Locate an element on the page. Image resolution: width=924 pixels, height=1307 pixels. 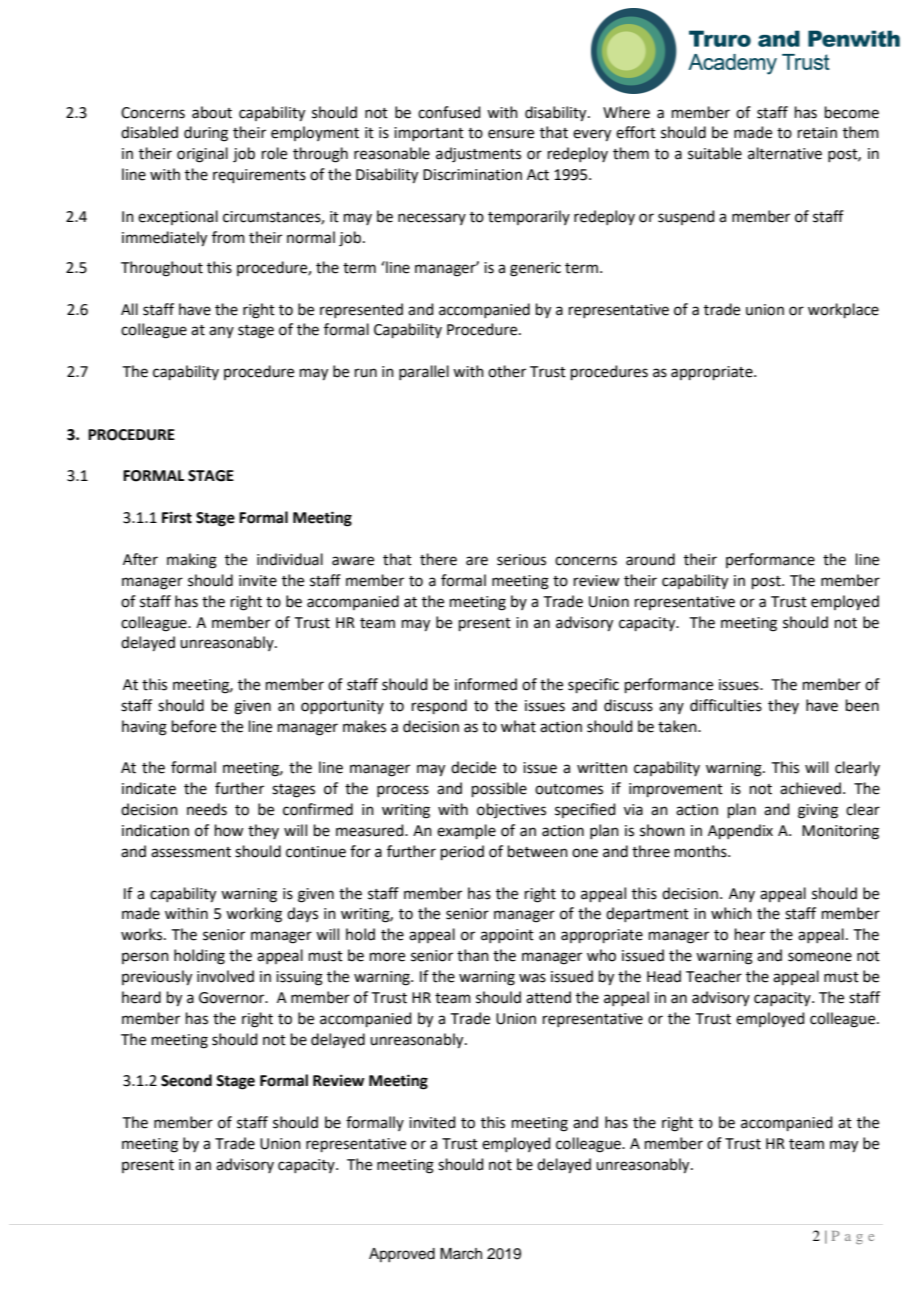
informed is located at coordinates (486, 684).
